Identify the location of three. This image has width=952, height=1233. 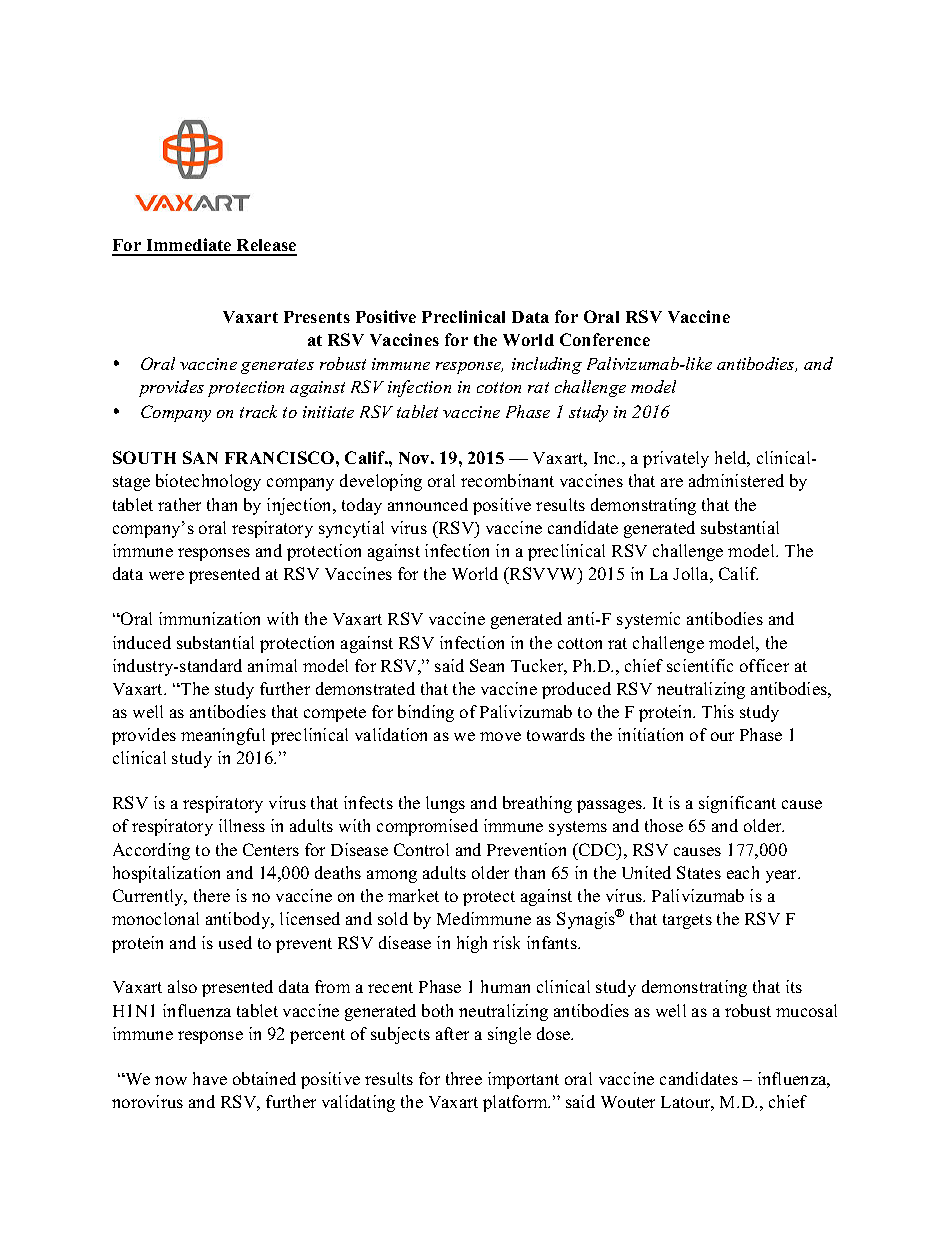
(464, 1078).
